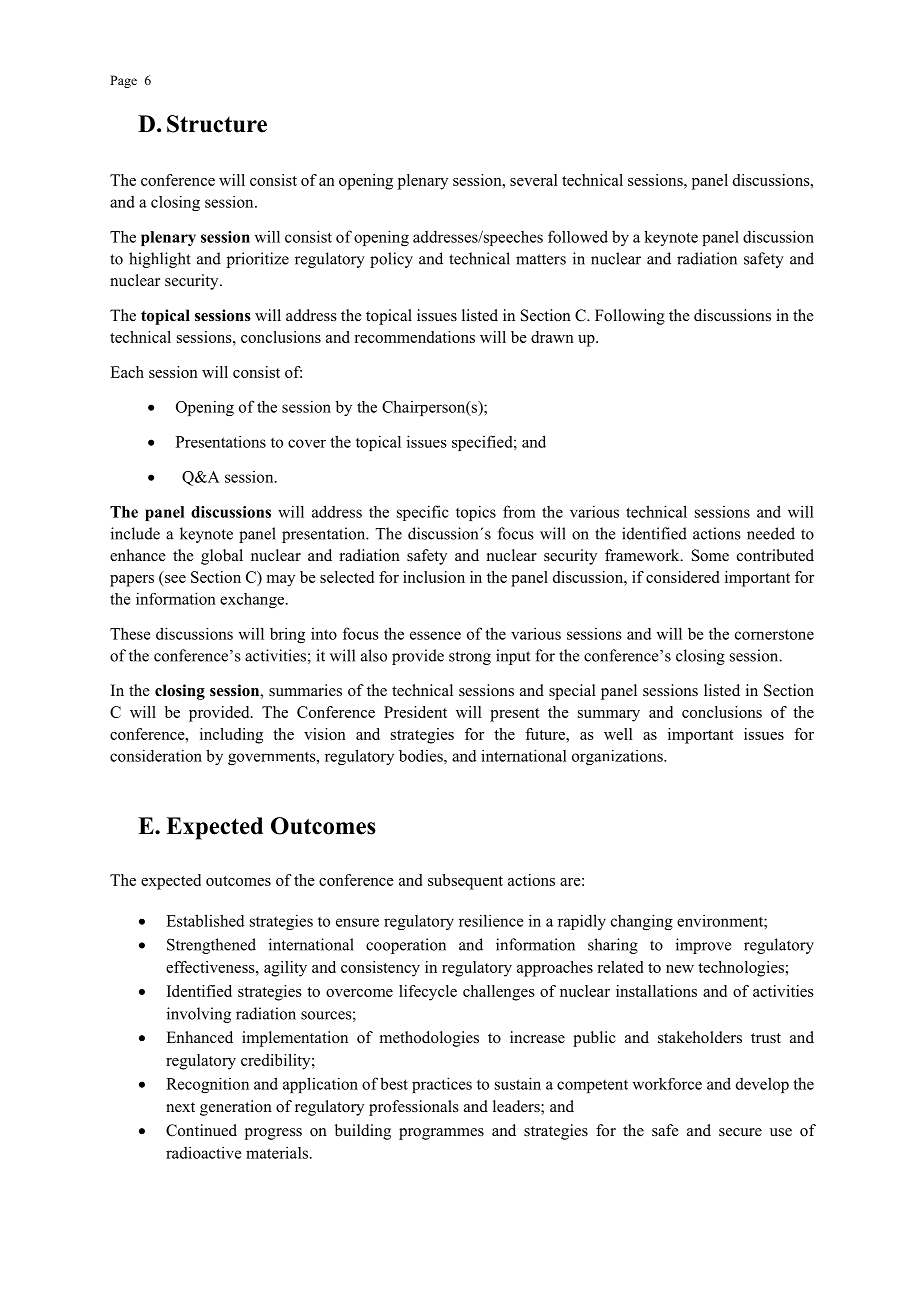  What do you see at coordinates (435, 635) in the screenshot?
I see `essence` at bounding box center [435, 635].
